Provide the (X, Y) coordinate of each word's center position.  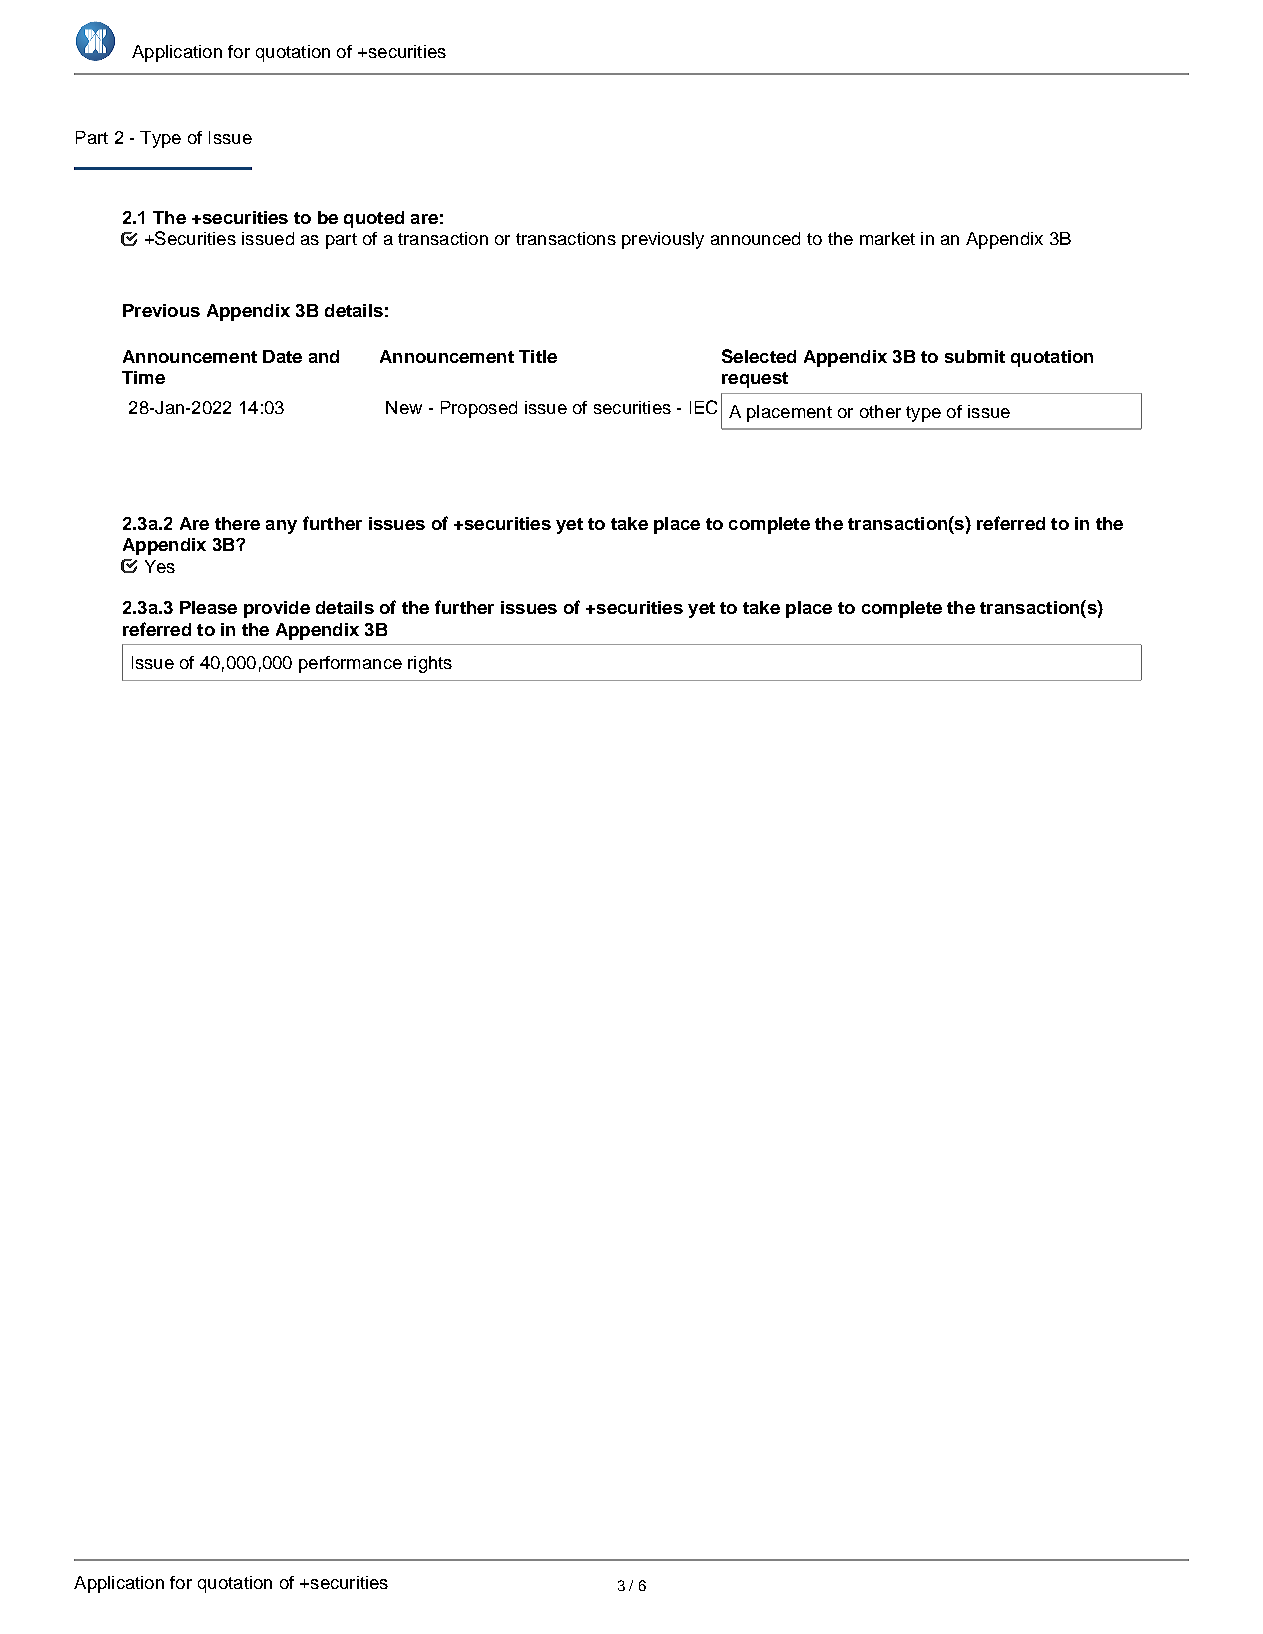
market (887, 238)
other (880, 411)
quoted (374, 219)
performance (350, 664)
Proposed (479, 409)
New (404, 407)
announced (755, 238)
